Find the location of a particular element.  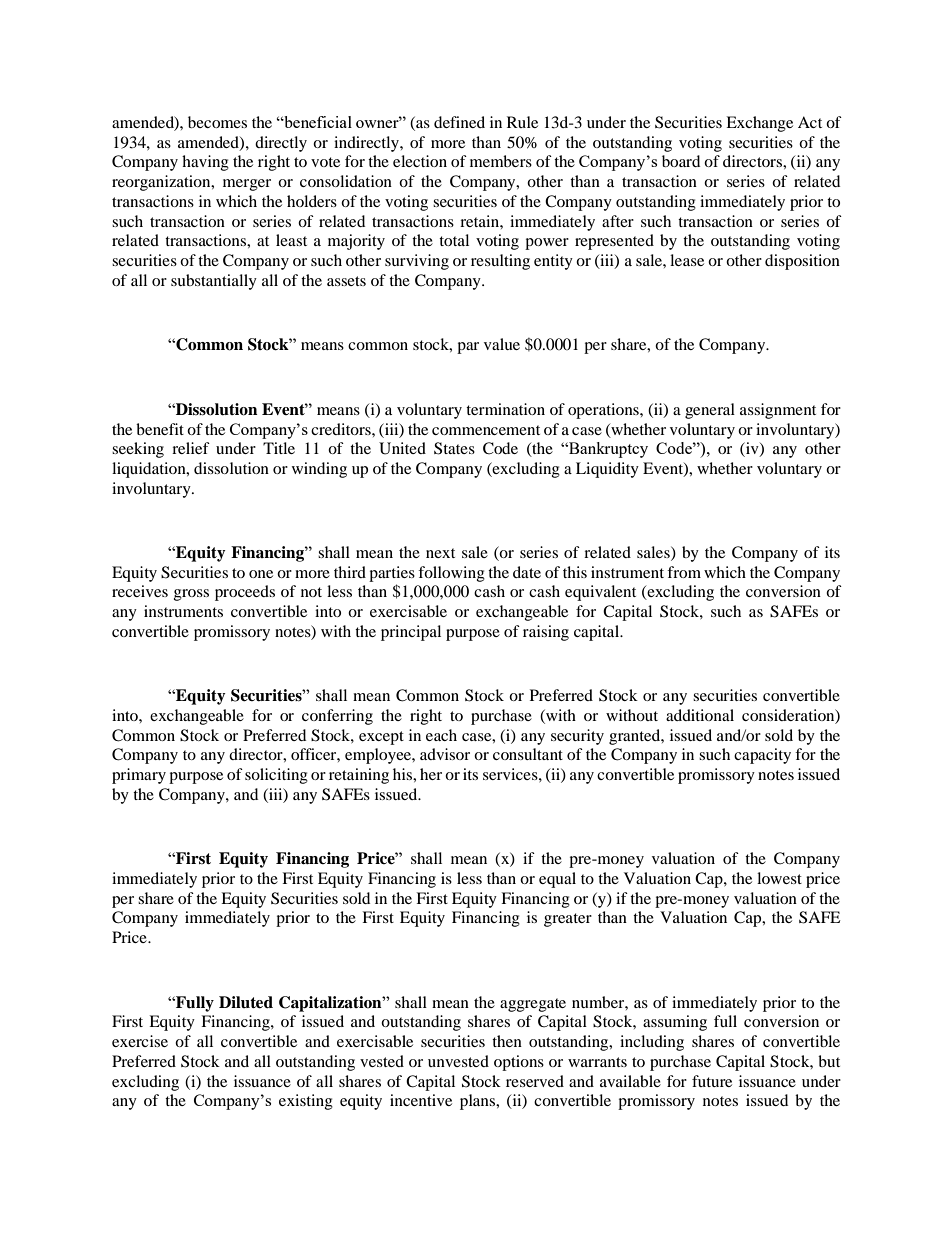

board is located at coordinates (681, 161).
